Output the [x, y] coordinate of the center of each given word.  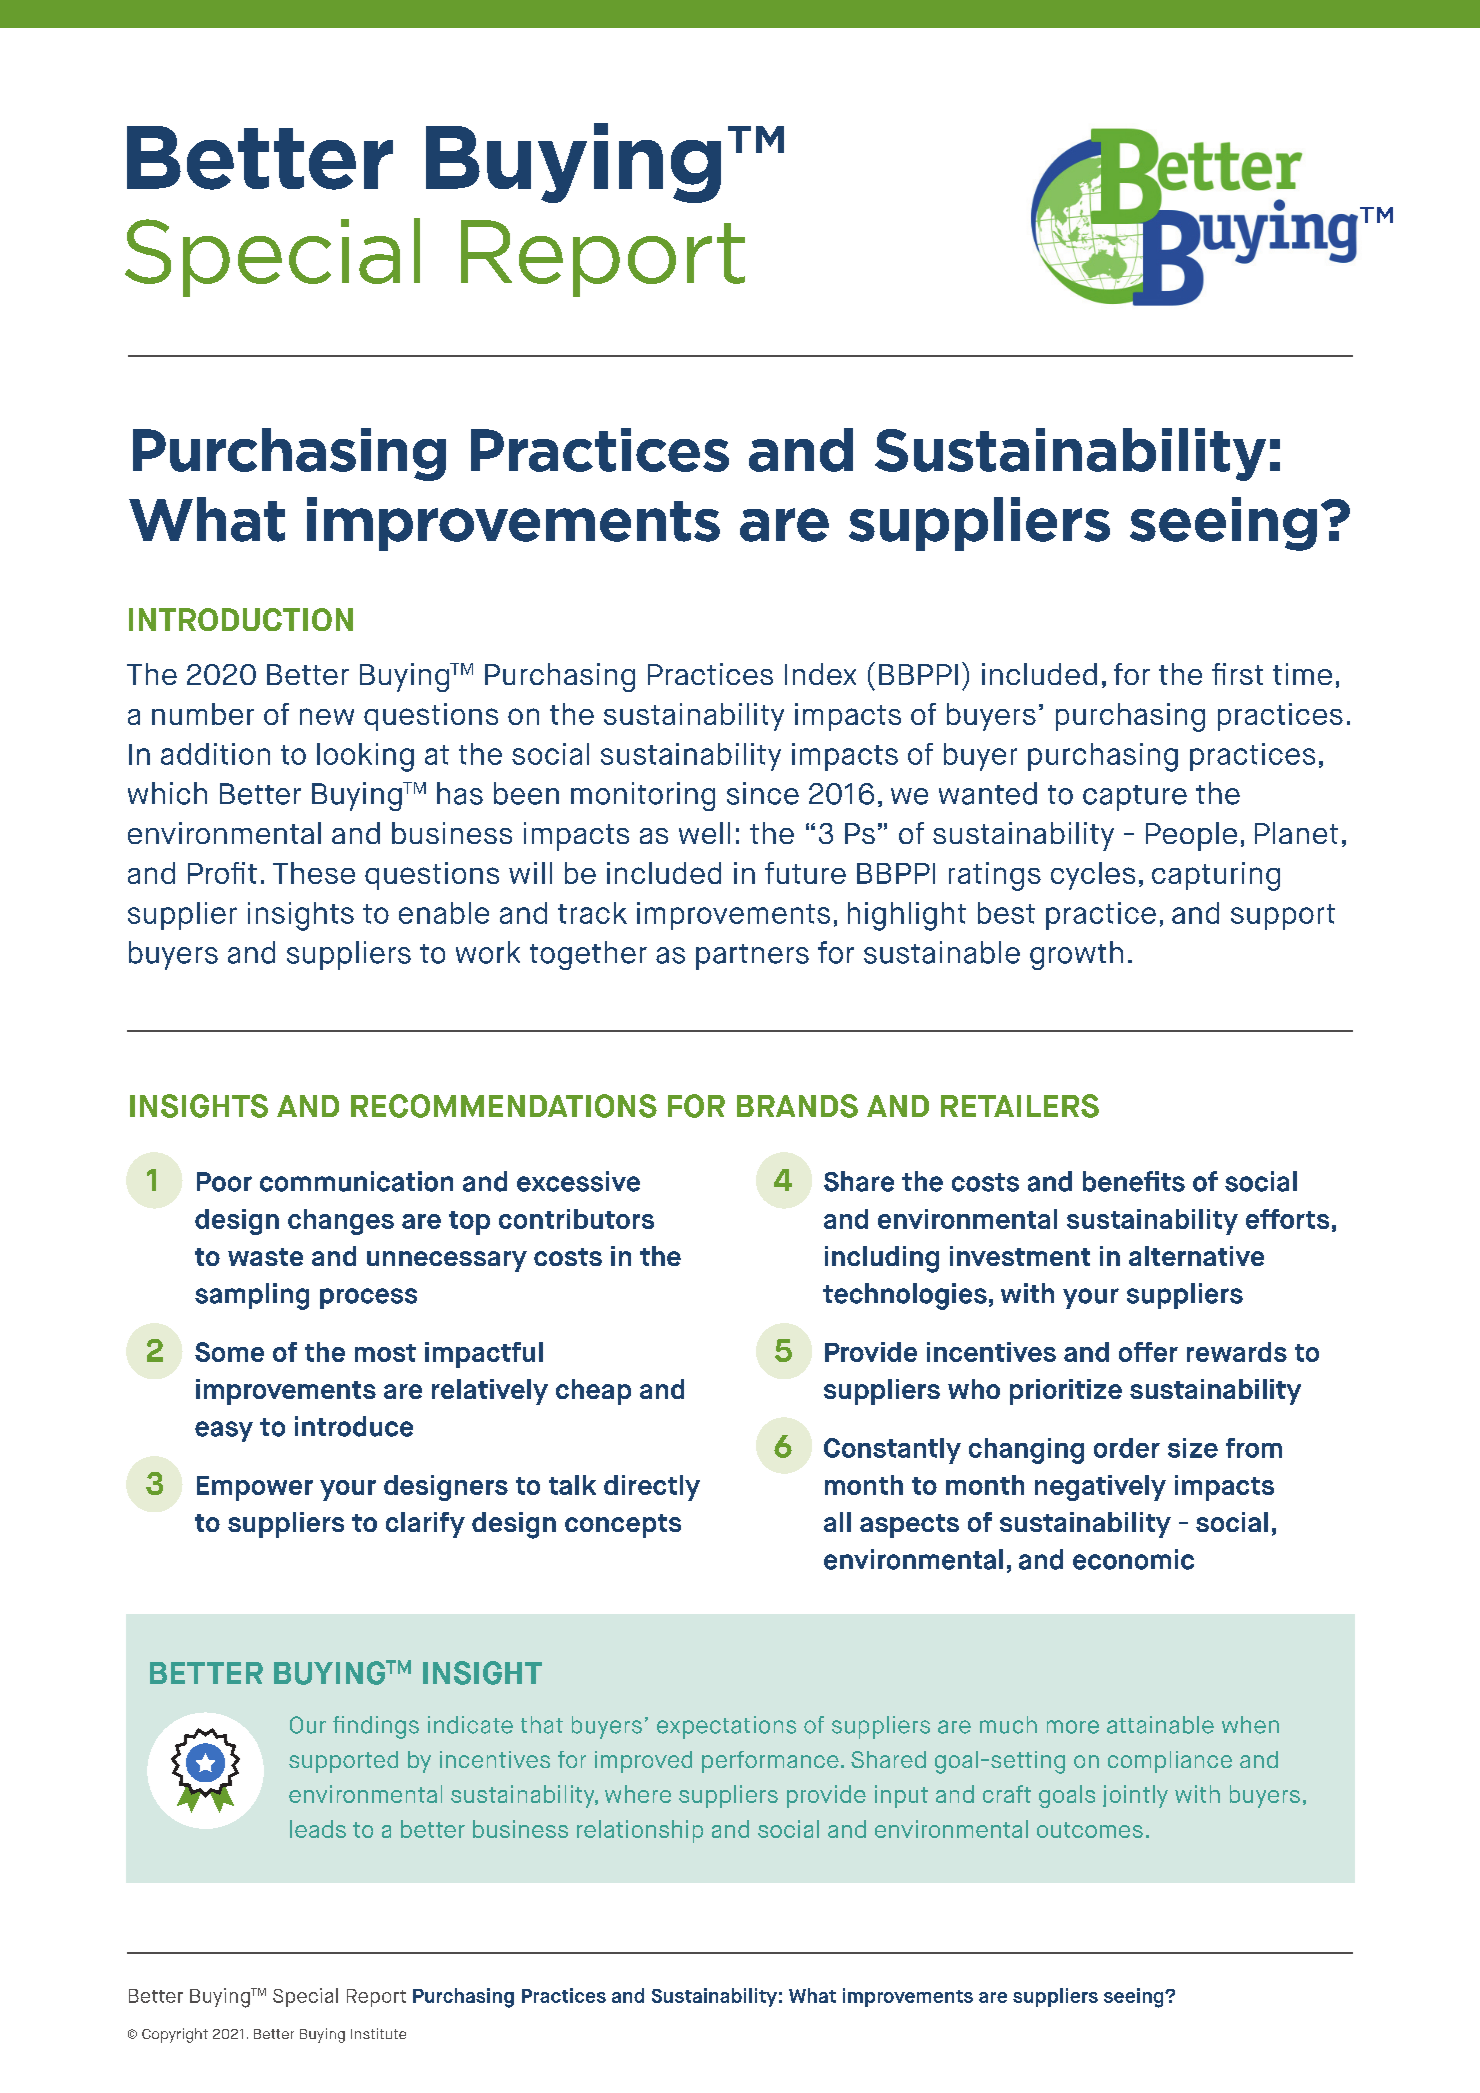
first [1237, 674]
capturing [1216, 876]
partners [752, 957]
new [327, 716]
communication [356, 1181]
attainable [1160, 1725]
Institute [378, 2033]
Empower [255, 1488]
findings [376, 1727]
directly [652, 1488]
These [314, 873]
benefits [1134, 1181]
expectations [726, 1727]
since [763, 793]
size [1193, 1448]
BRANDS [797, 1106]
